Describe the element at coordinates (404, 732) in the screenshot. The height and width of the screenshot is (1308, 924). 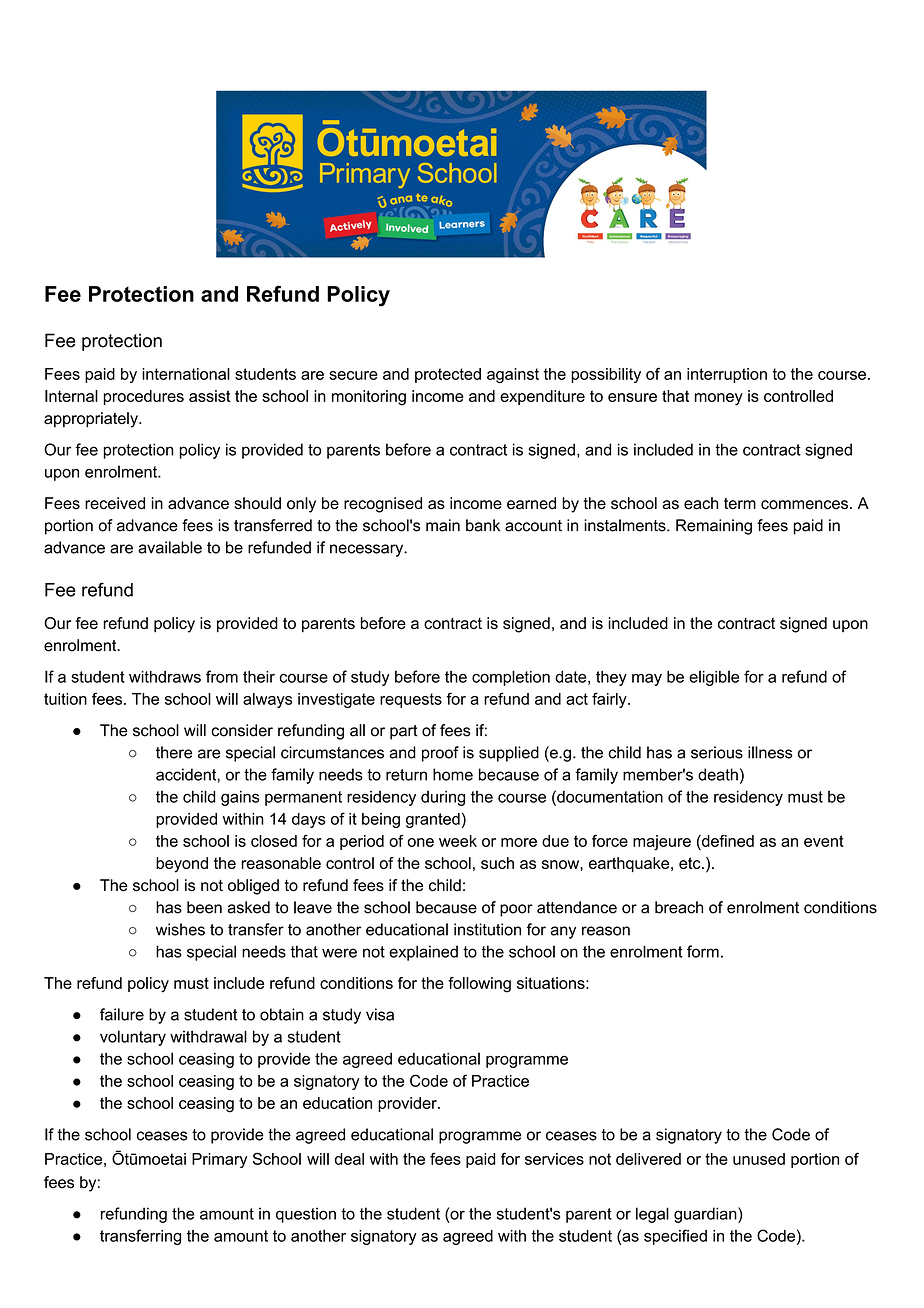
I see `part` at that location.
